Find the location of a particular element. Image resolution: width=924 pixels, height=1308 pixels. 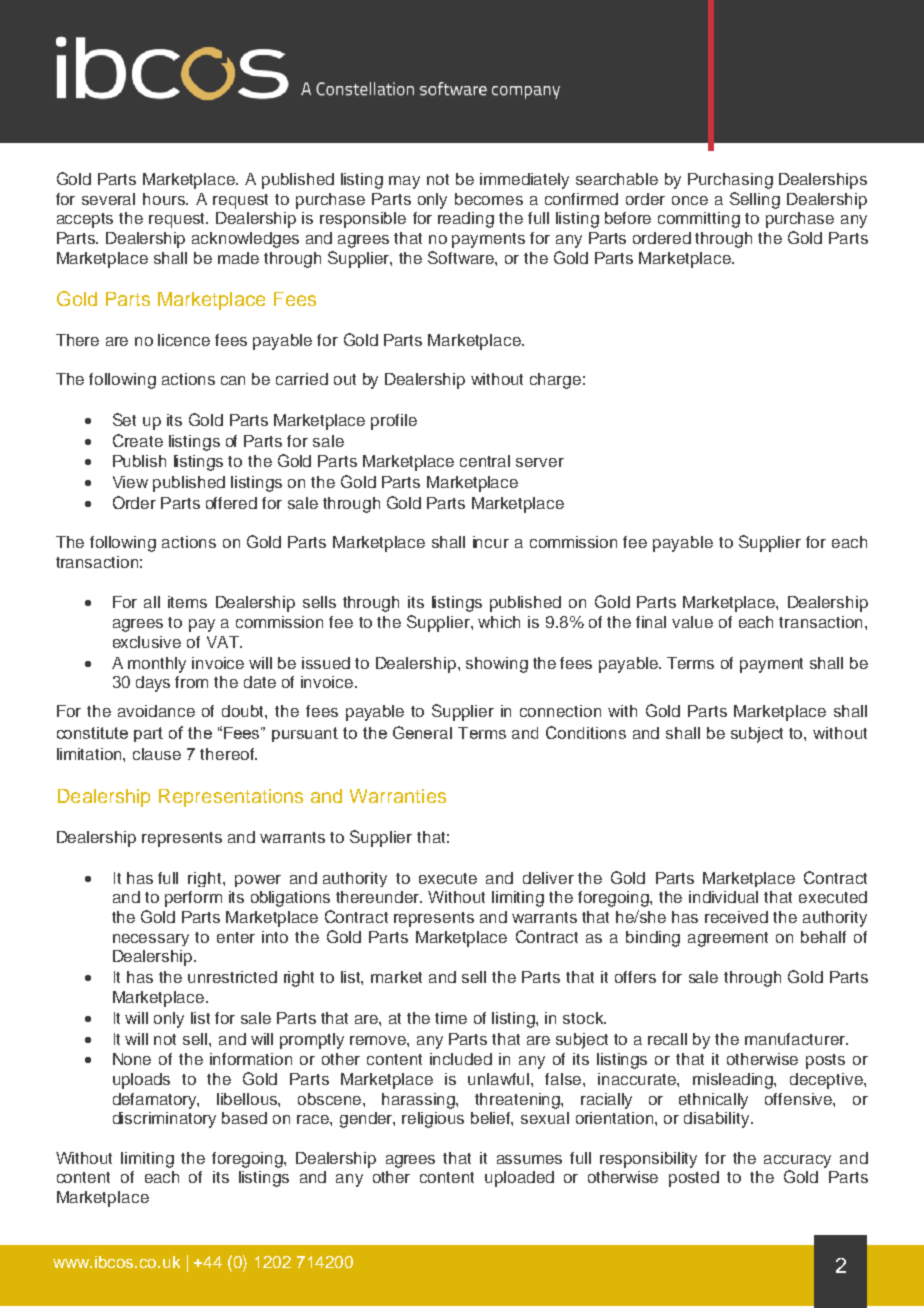

religious is located at coordinates (433, 1120).
